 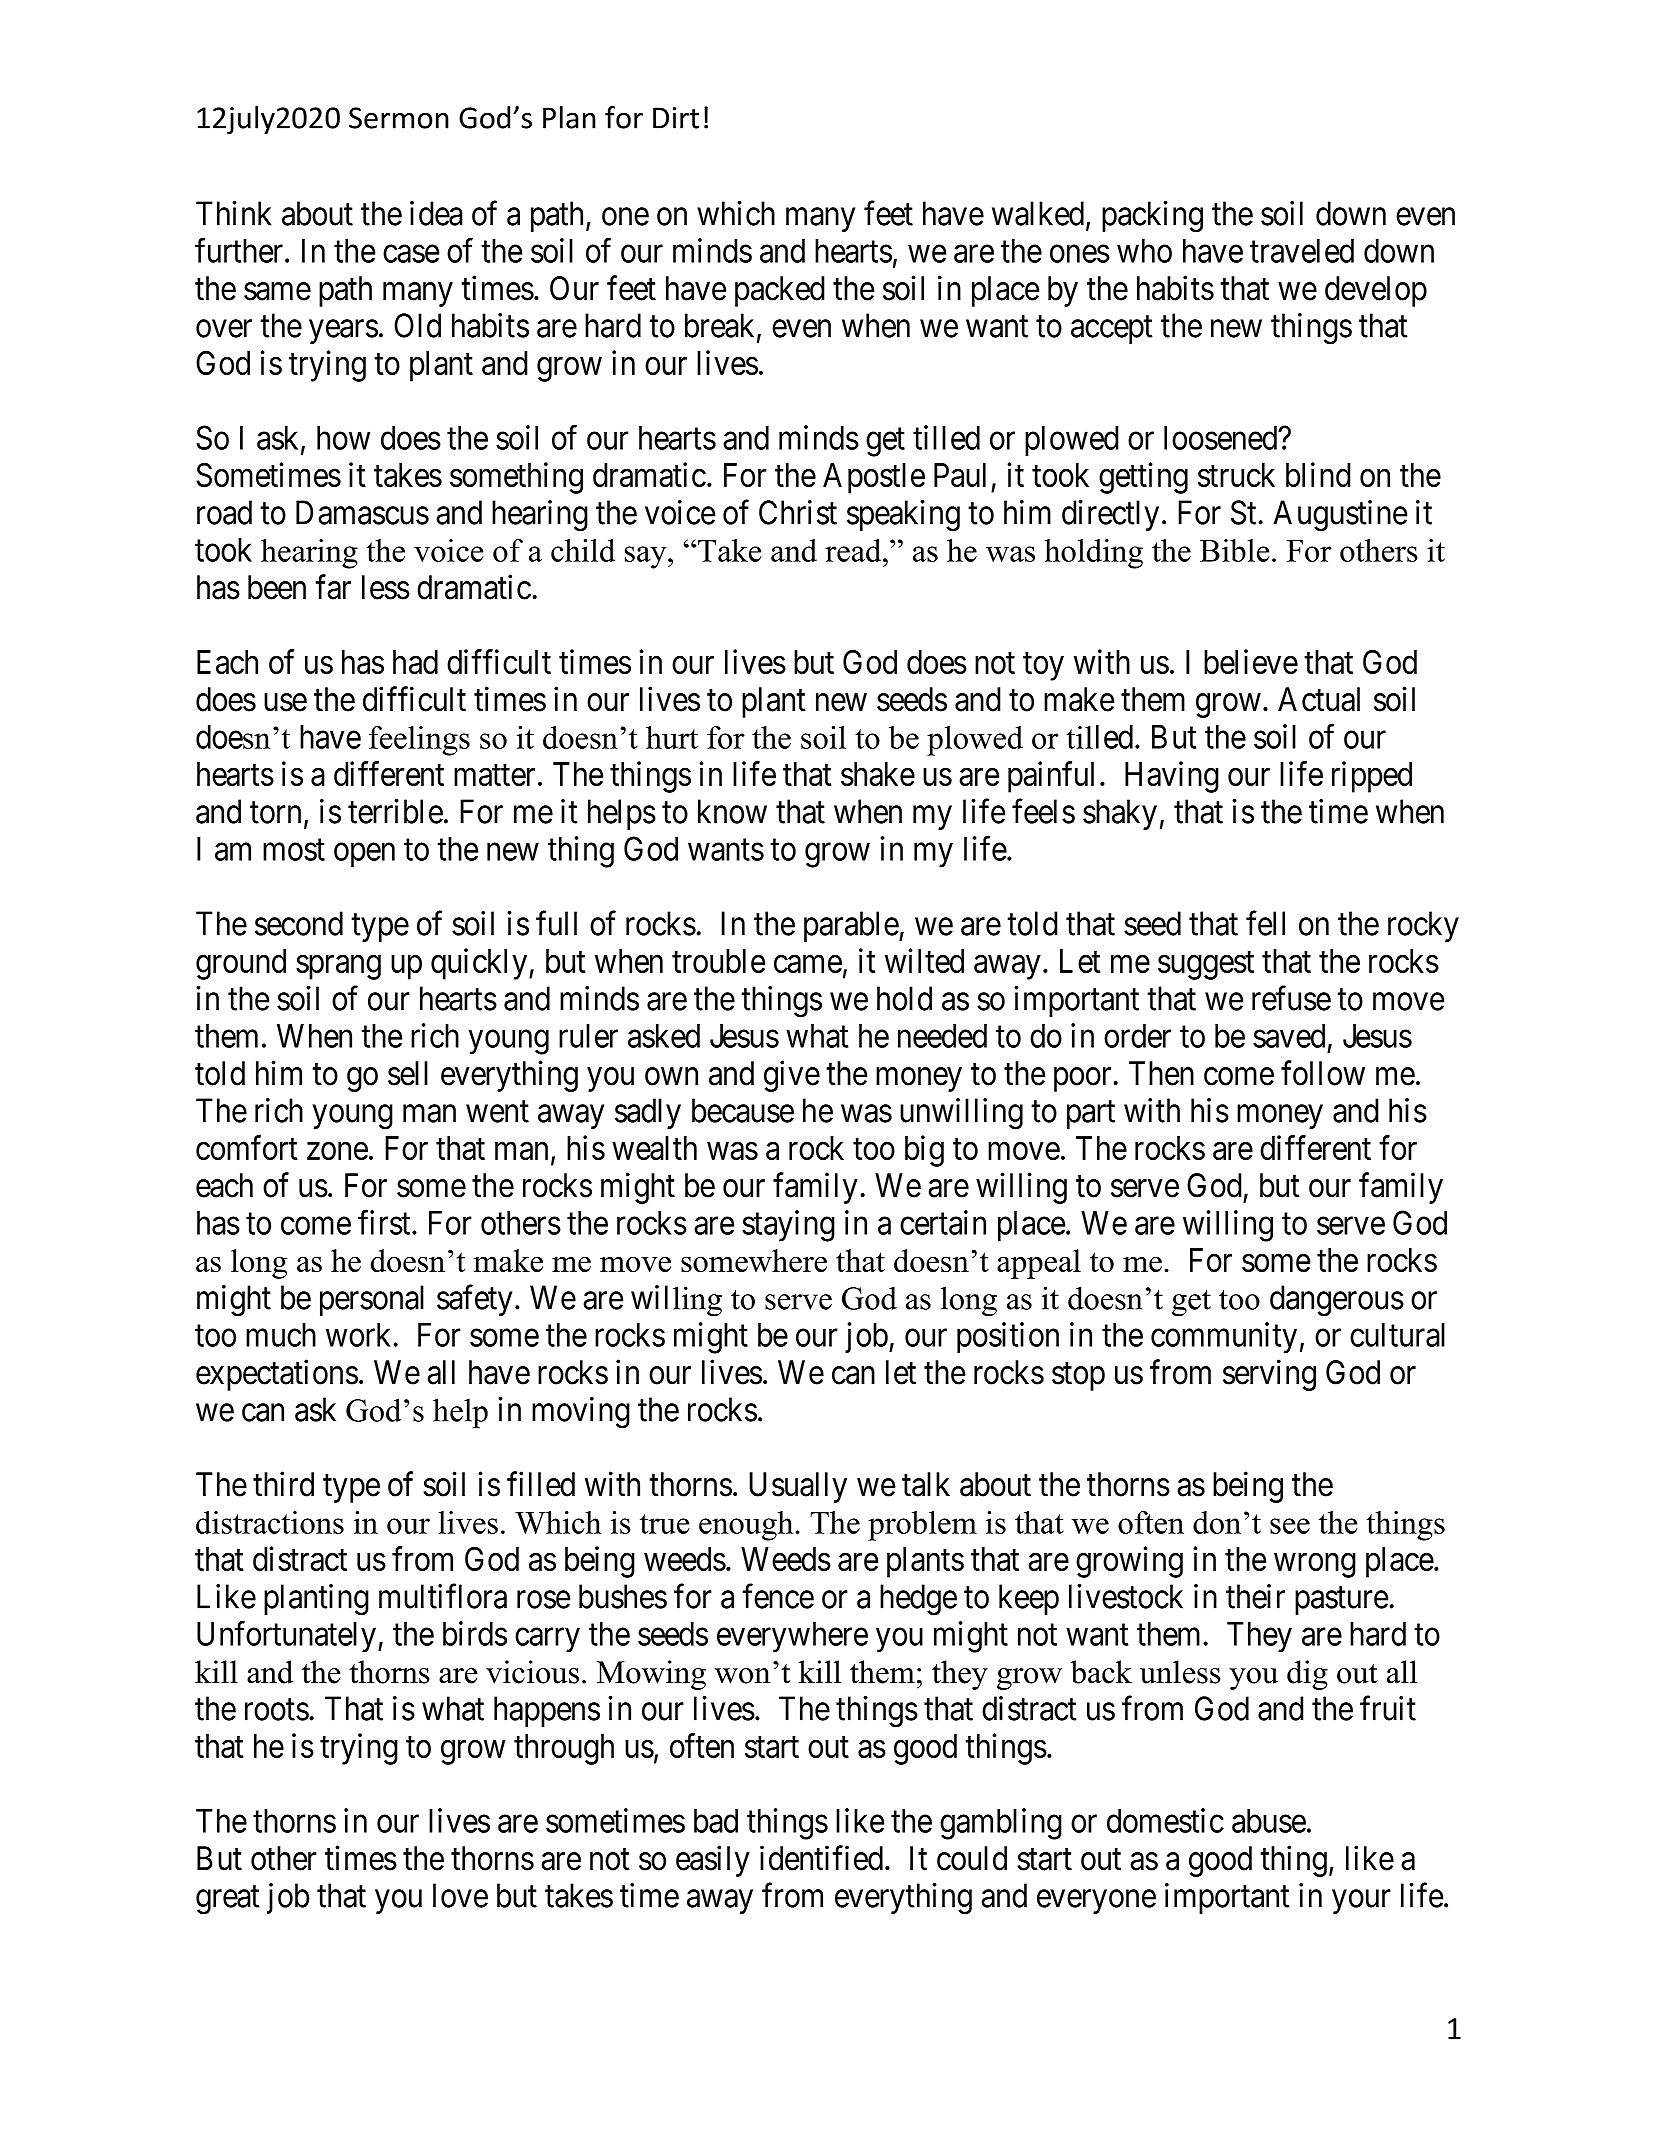 I want to click on Sermon, so click(x=399, y=118).
